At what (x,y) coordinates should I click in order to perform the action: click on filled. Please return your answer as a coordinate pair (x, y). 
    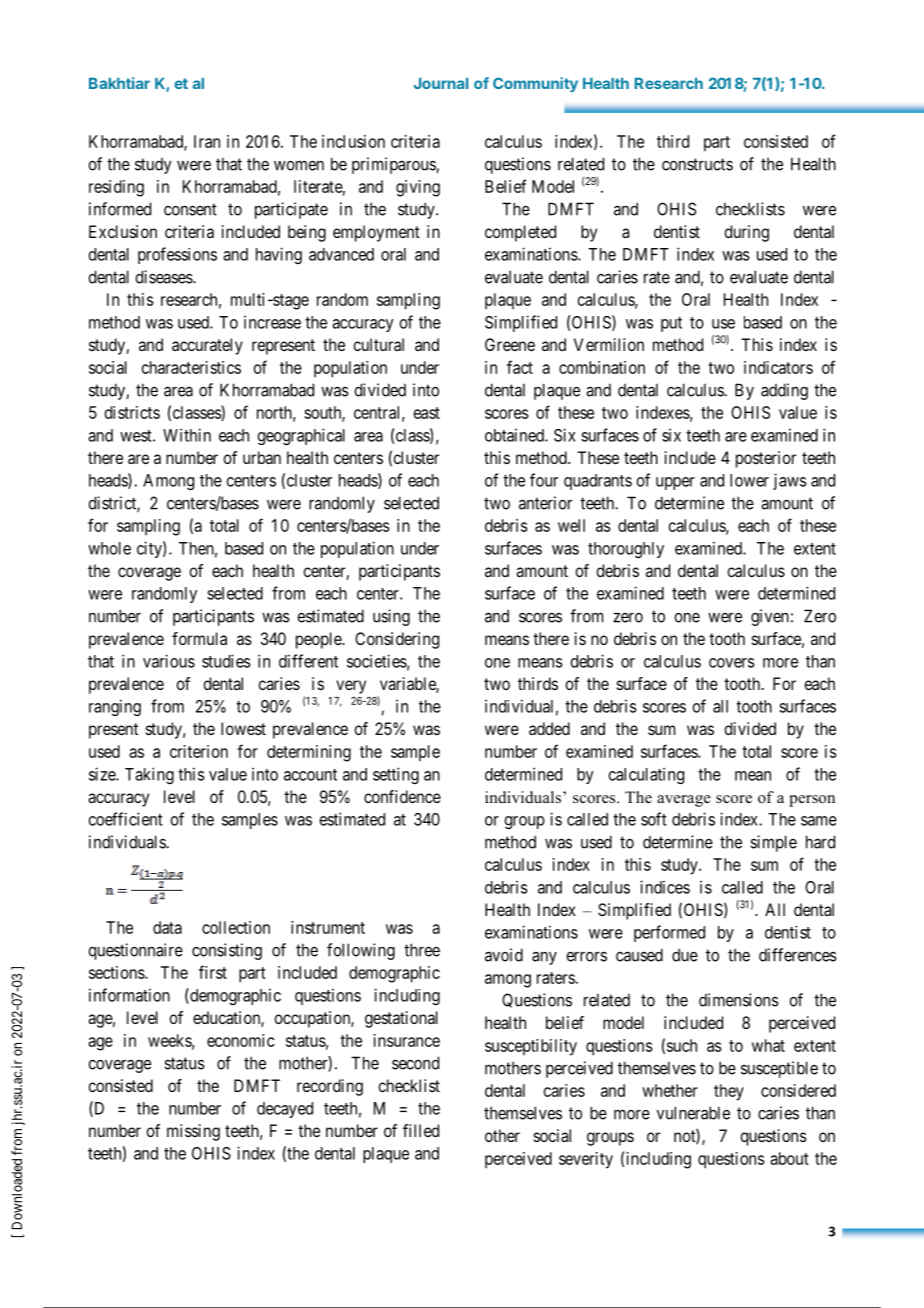
    Looking at the image, I should click on (421, 1130).
